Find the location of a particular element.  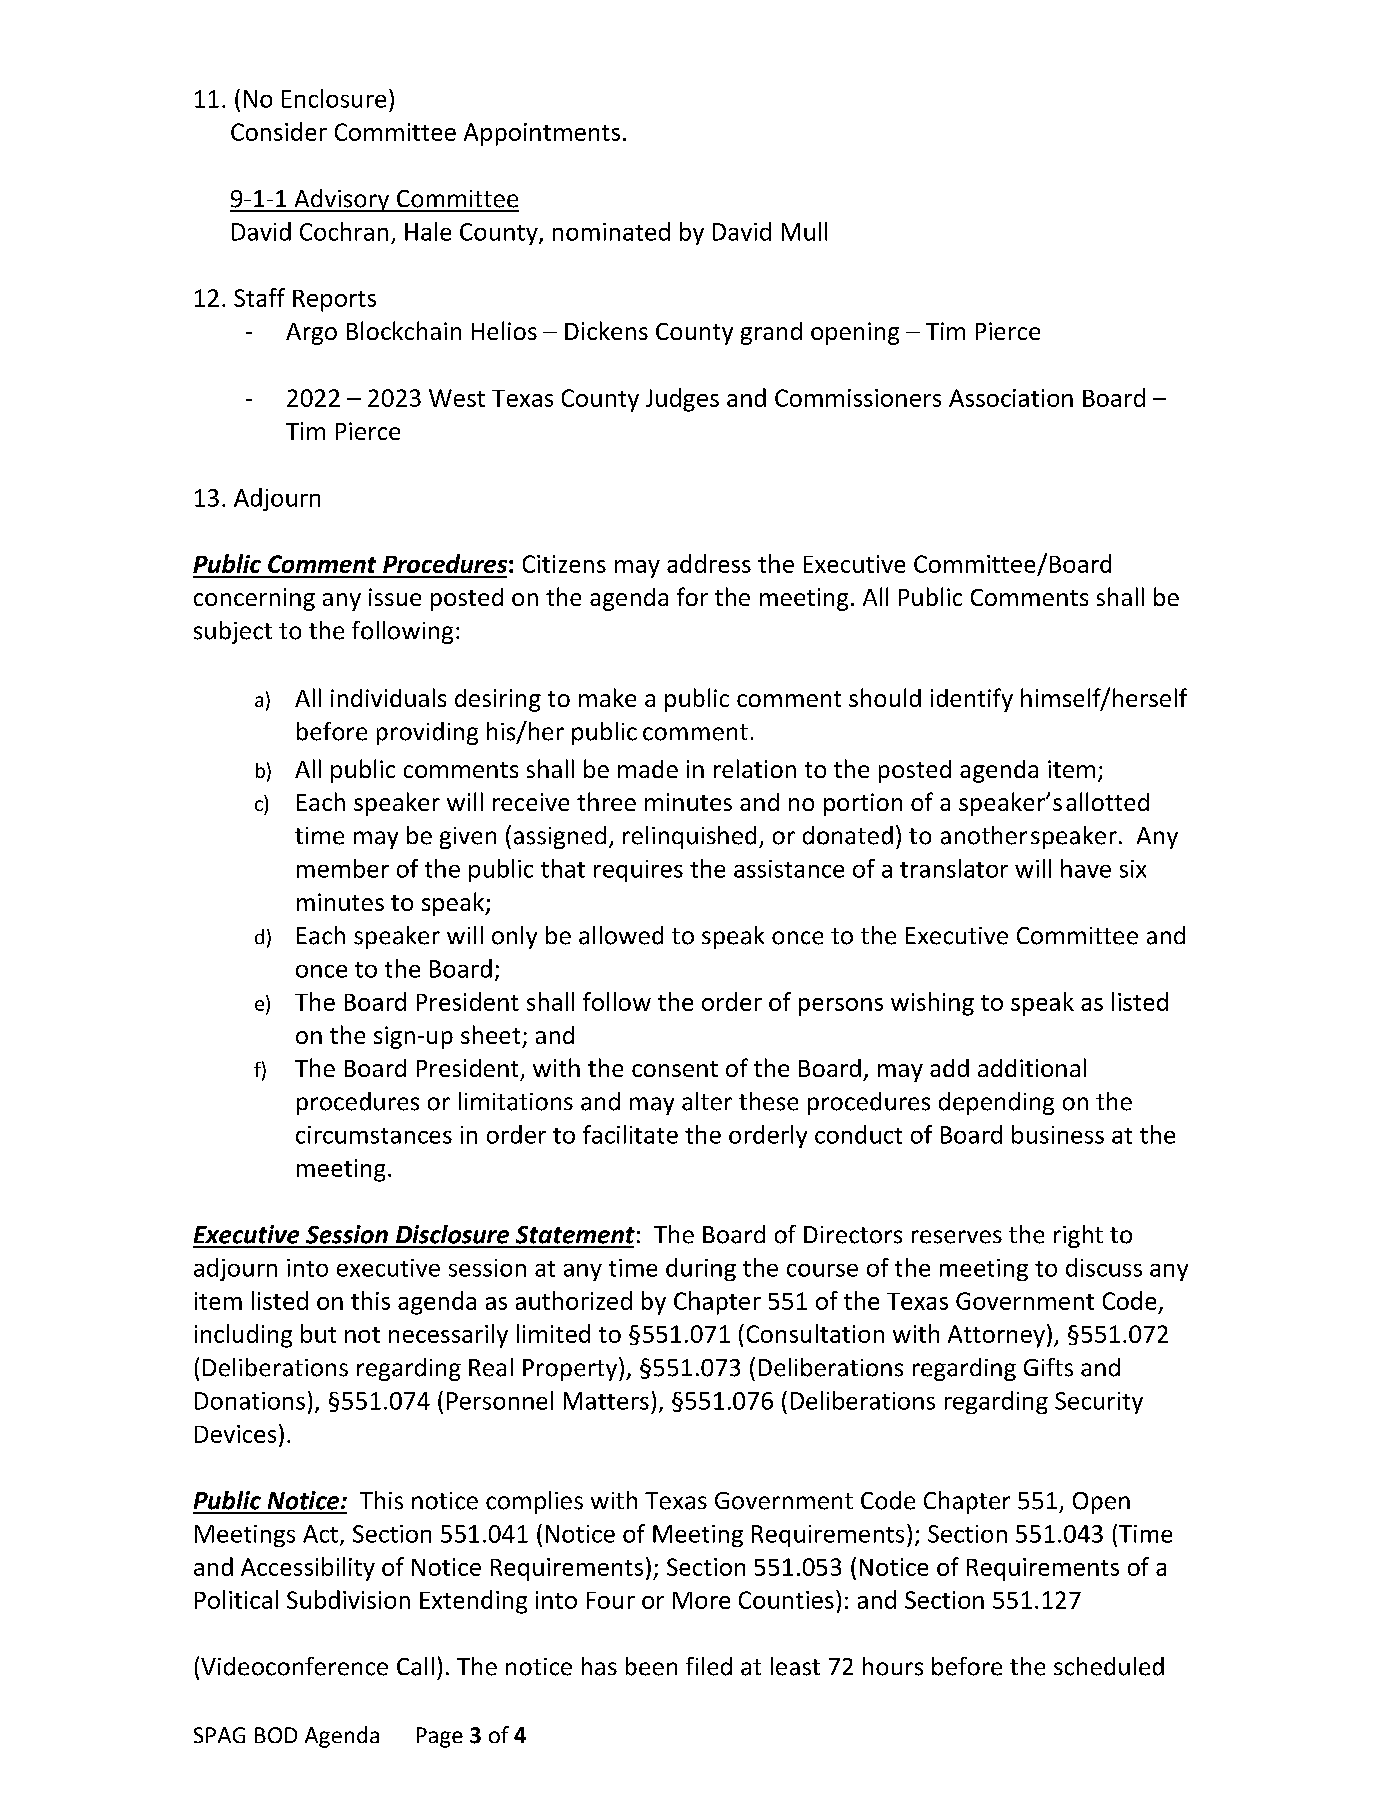

Mull is located at coordinates (804, 231).
